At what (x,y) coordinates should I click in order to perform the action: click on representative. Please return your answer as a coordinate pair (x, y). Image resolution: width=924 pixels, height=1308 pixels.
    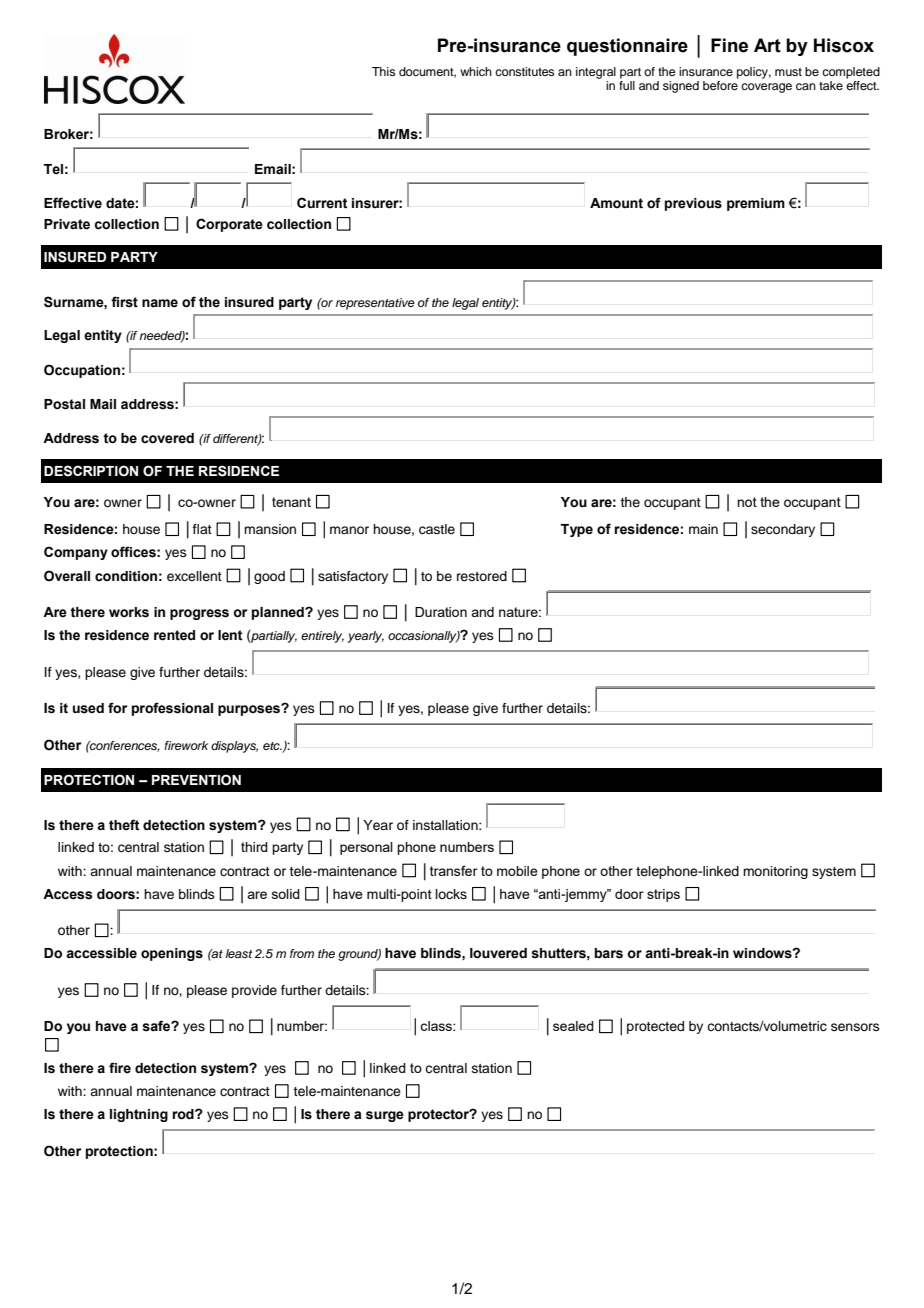
    Looking at the image, I should click on (375, 304).
